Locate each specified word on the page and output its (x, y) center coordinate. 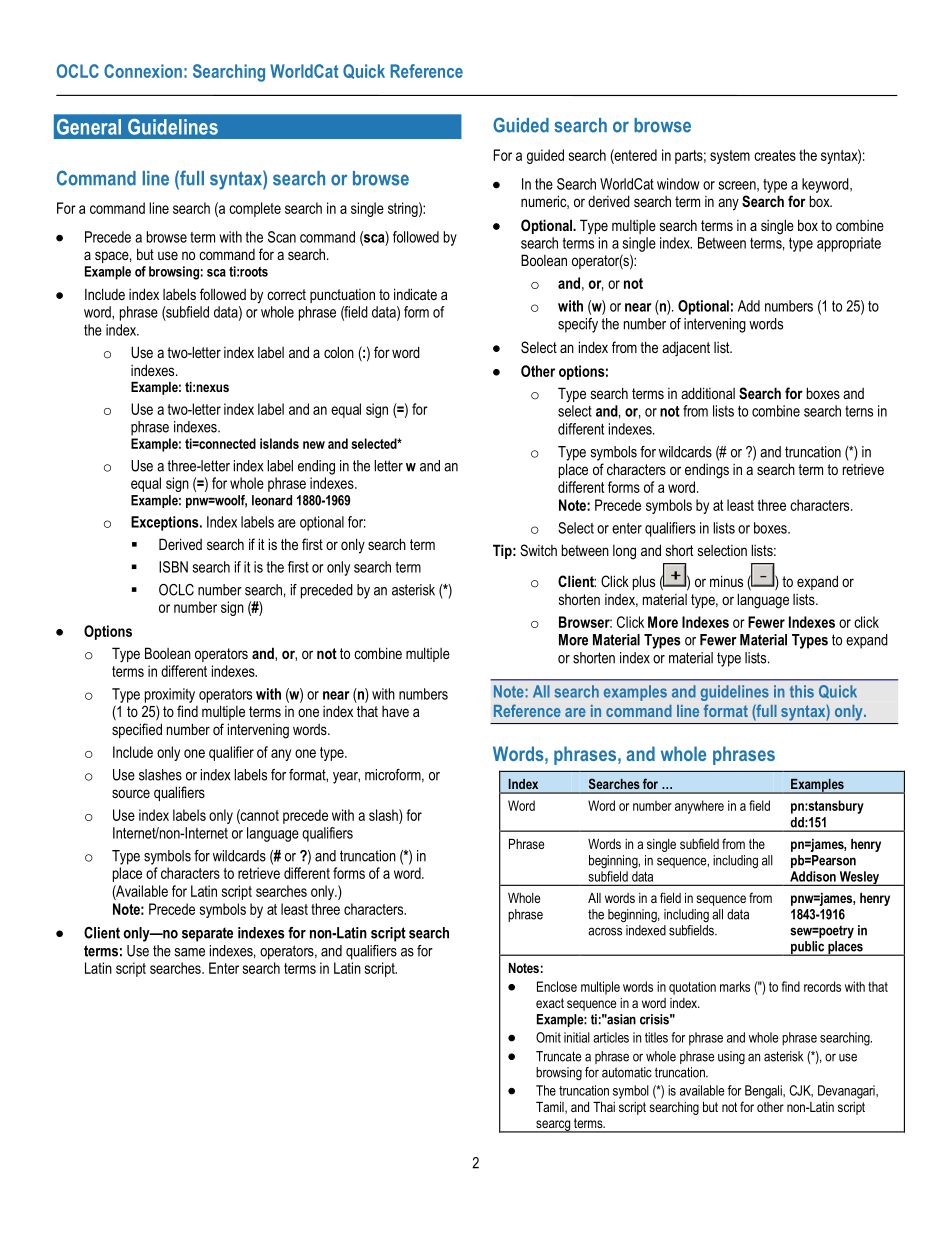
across (605, 931)
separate (207, 934)
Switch (538, 550)
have (395, 711)
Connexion (143, 71)
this (802, 691)
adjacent (686, 349)
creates (775, 155)
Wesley (859, 878)
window (678, 184)
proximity (170, 695)
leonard (272, 500)
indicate (415, 294)
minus (726, 581)
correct (286, 294)
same (190, 952)
